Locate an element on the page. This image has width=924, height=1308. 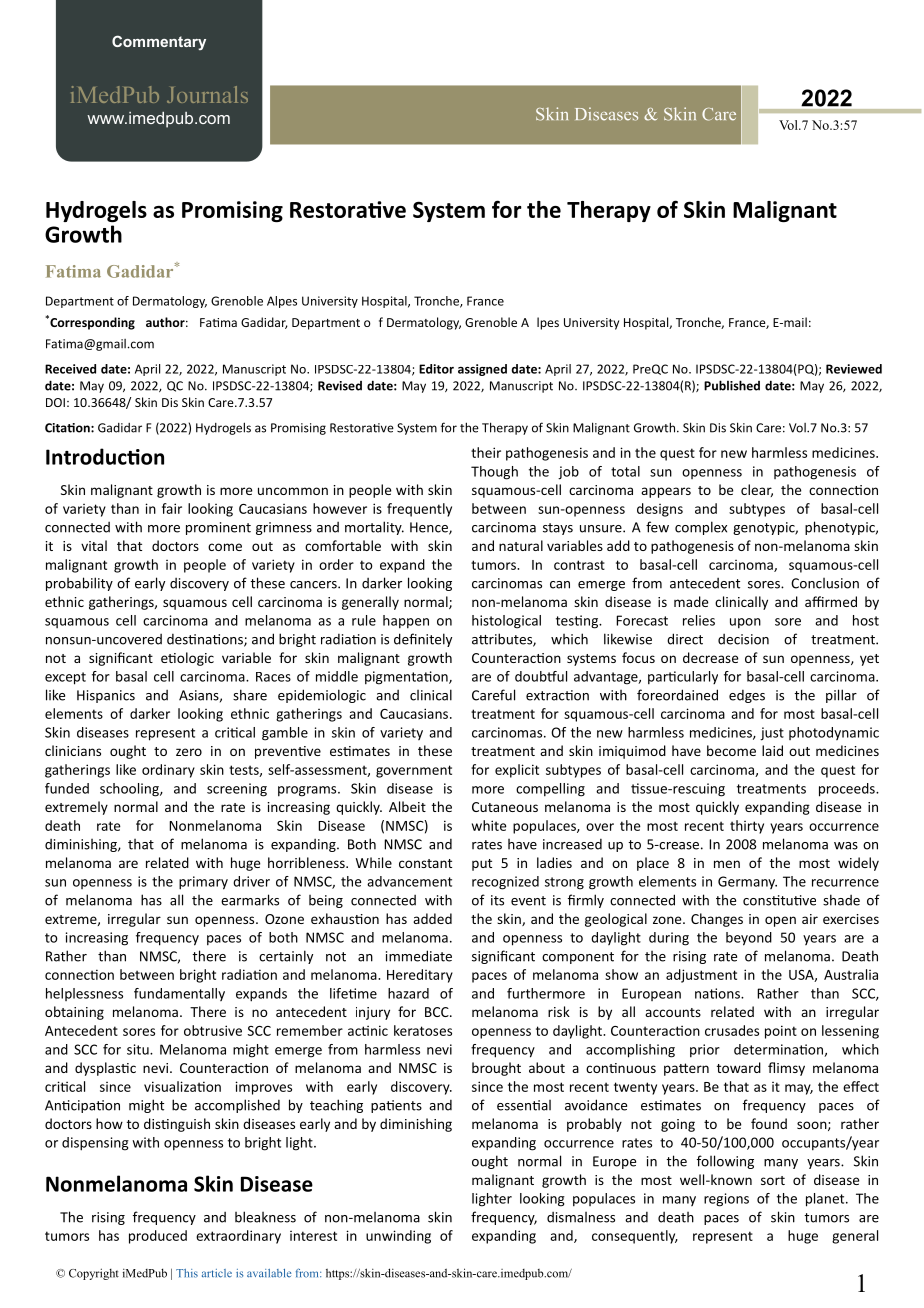
Commentary is located at coordinates (159, 42).
